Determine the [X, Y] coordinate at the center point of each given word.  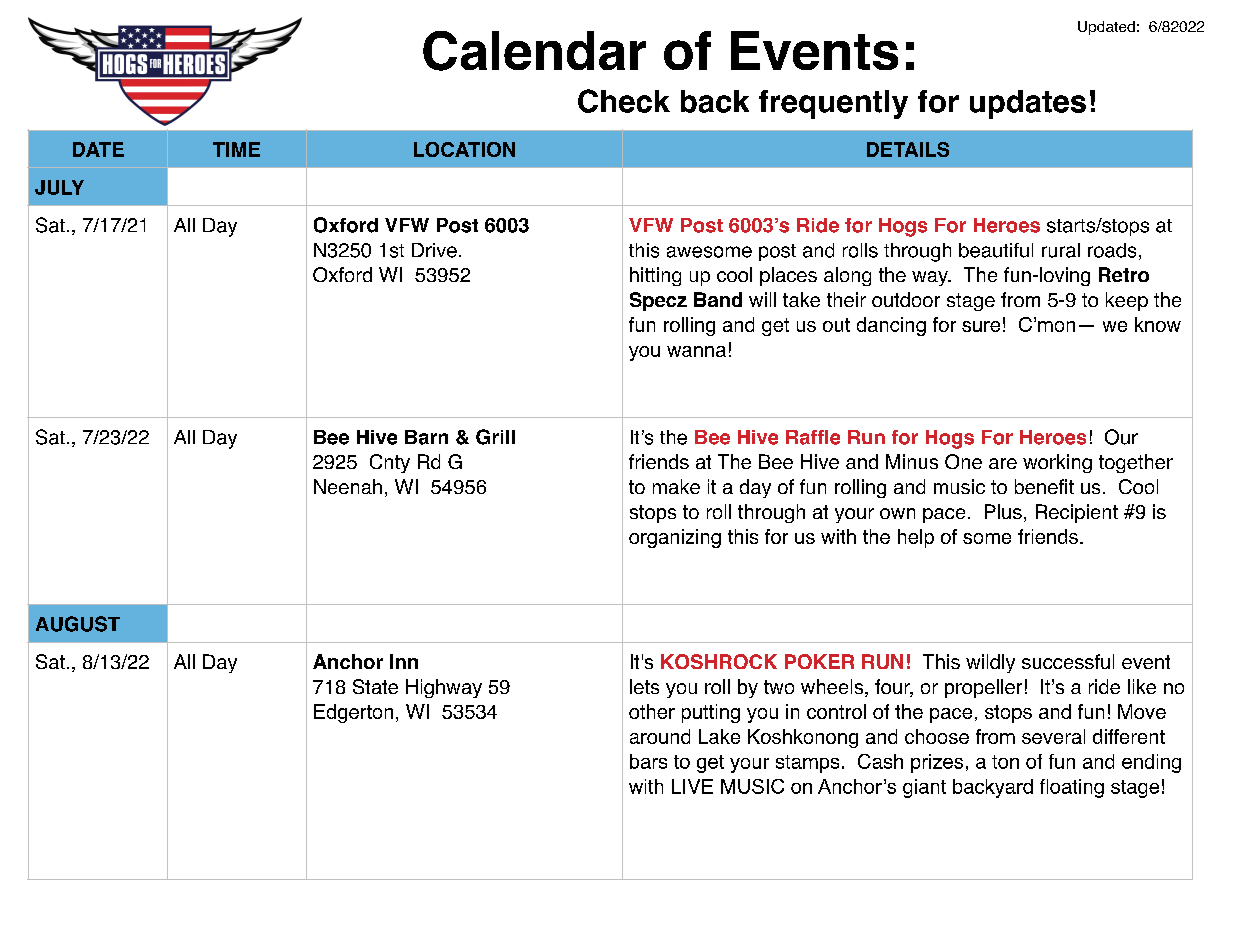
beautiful [996, 250]
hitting [655, 276]
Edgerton [353, 713]
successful [1068, 661]
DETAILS [908, 149]
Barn [426, 437]
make [676, 486]
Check [624, 101]
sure [981, 326]
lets [644, 686]
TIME [236, 149]
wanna [696, 351]
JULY [59, 187]
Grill [495, 437]
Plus [1003, 511]
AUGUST [78, 624]
